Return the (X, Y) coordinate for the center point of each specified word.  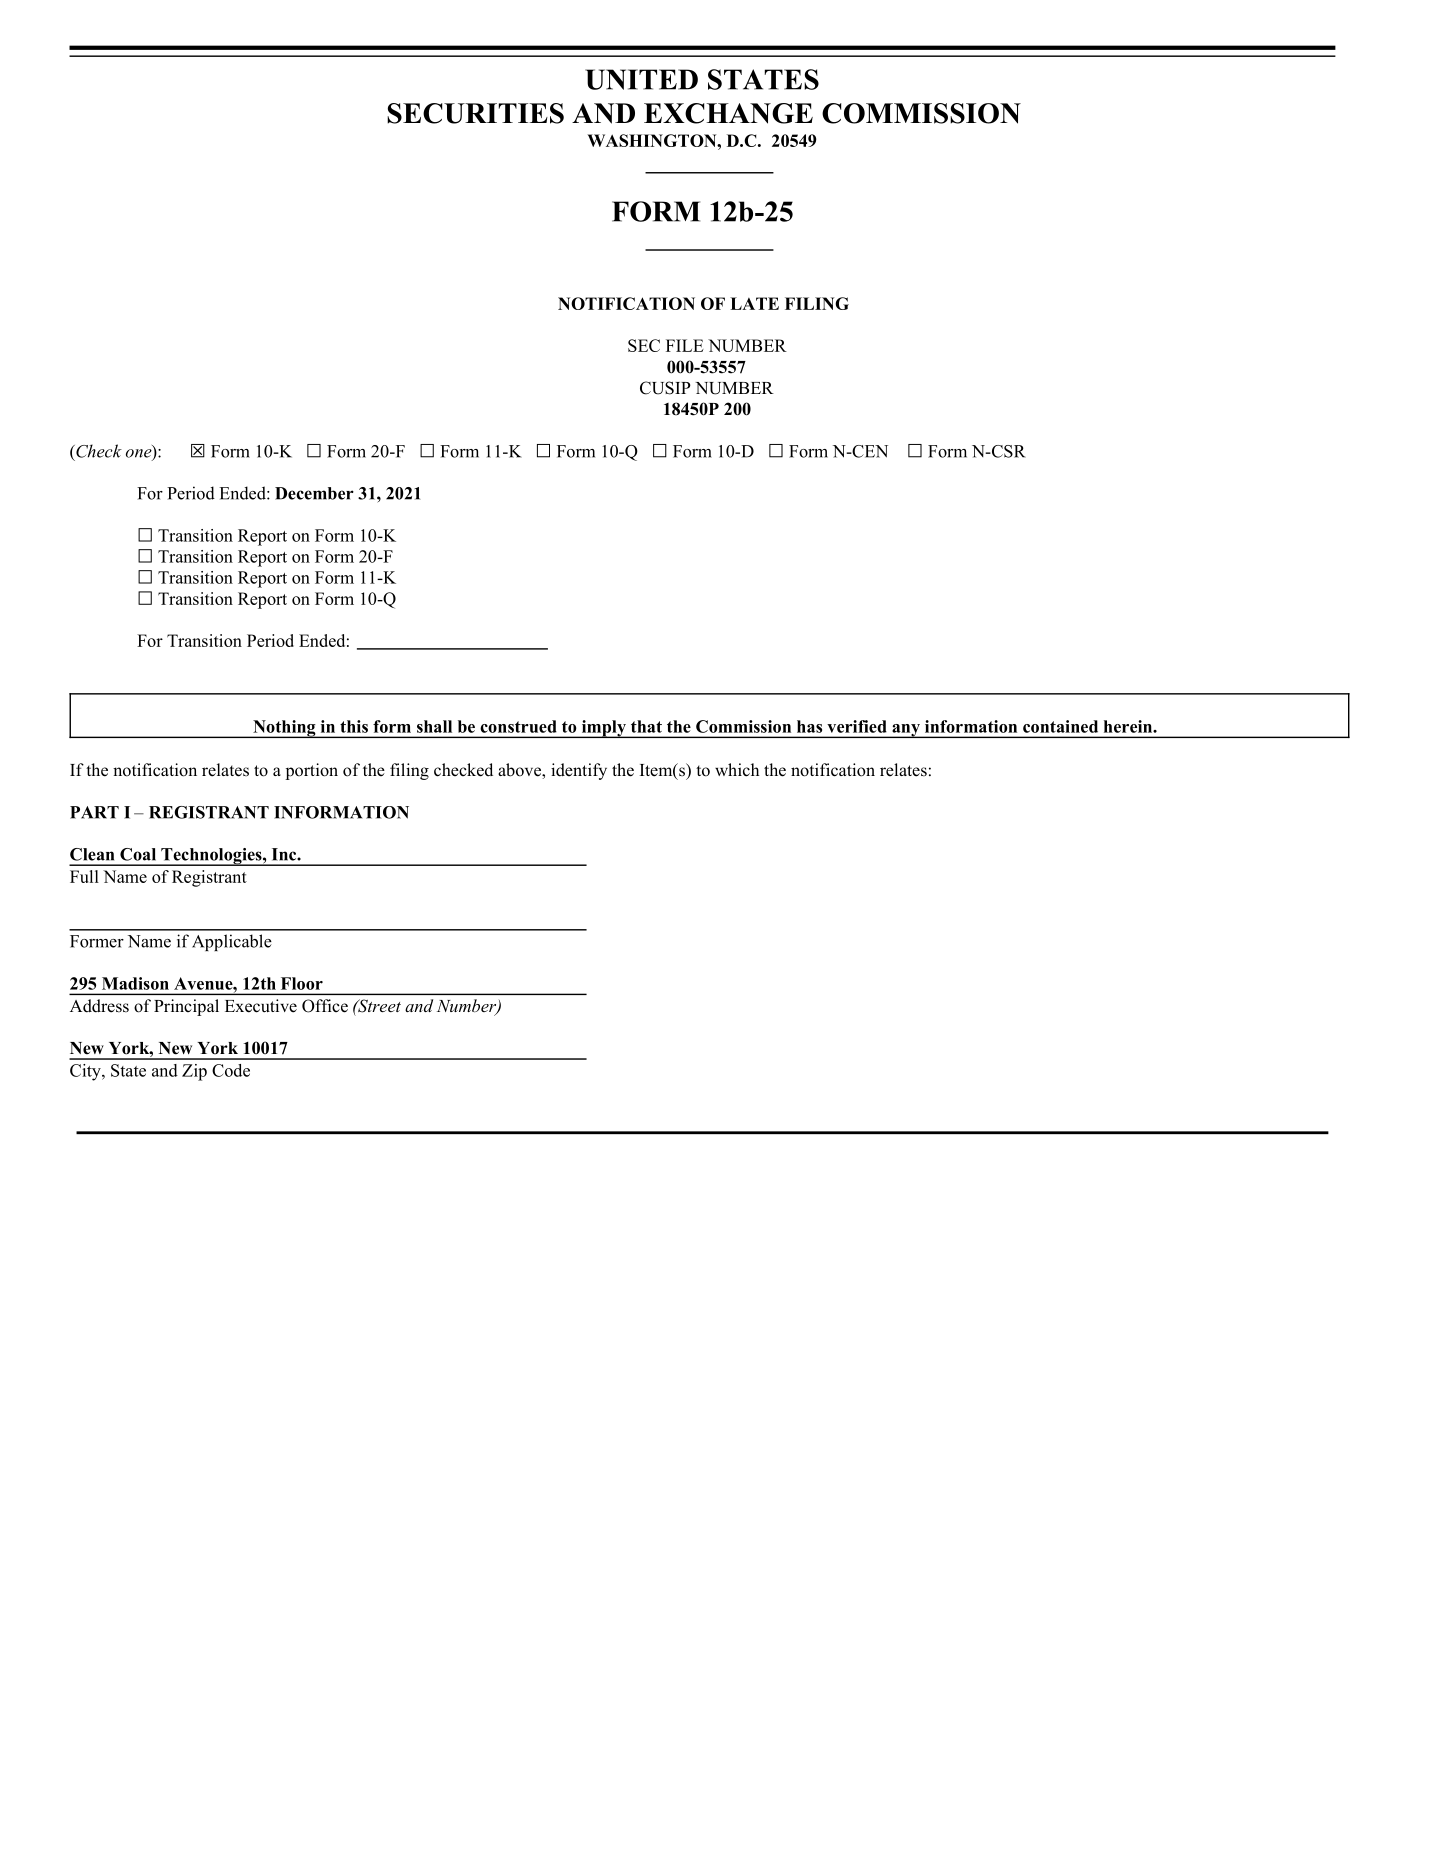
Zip (194, 1072)
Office (325, 1006)
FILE (685, 345)
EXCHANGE (728, 113)
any (906, 731)
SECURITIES (475, 113)
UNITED (641, 79)
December (314, 493)
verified (857, 726)
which (737, 770)
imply (603, 729)
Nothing (284, 729)
